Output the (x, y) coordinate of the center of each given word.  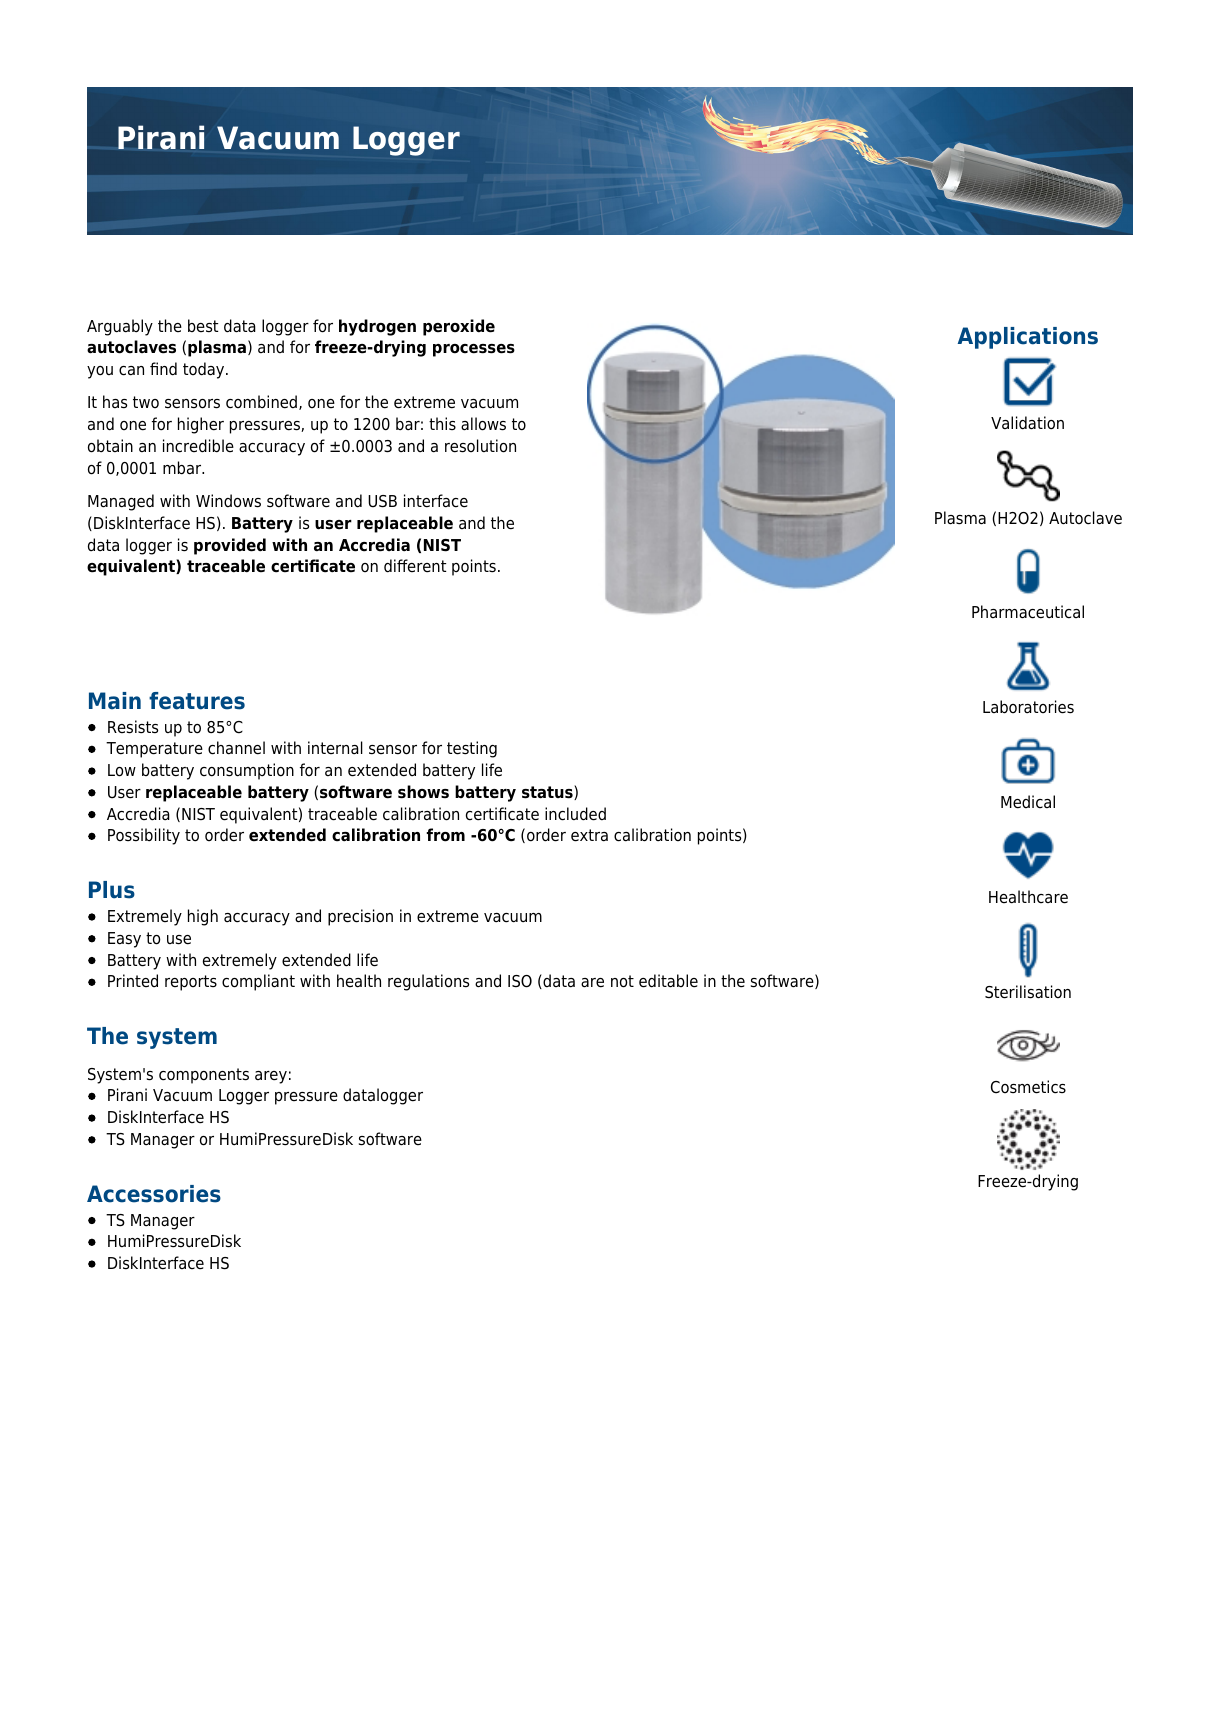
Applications (1028, 338)
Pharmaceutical (1028, 612)
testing (472, 749)
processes (474, 350)
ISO (520, 981)
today (205, 370)
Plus (112, 890)
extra (589, 835)
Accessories (154, 1194)
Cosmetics (1028, 1087)
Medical (1028, 802)
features (197, 701)
